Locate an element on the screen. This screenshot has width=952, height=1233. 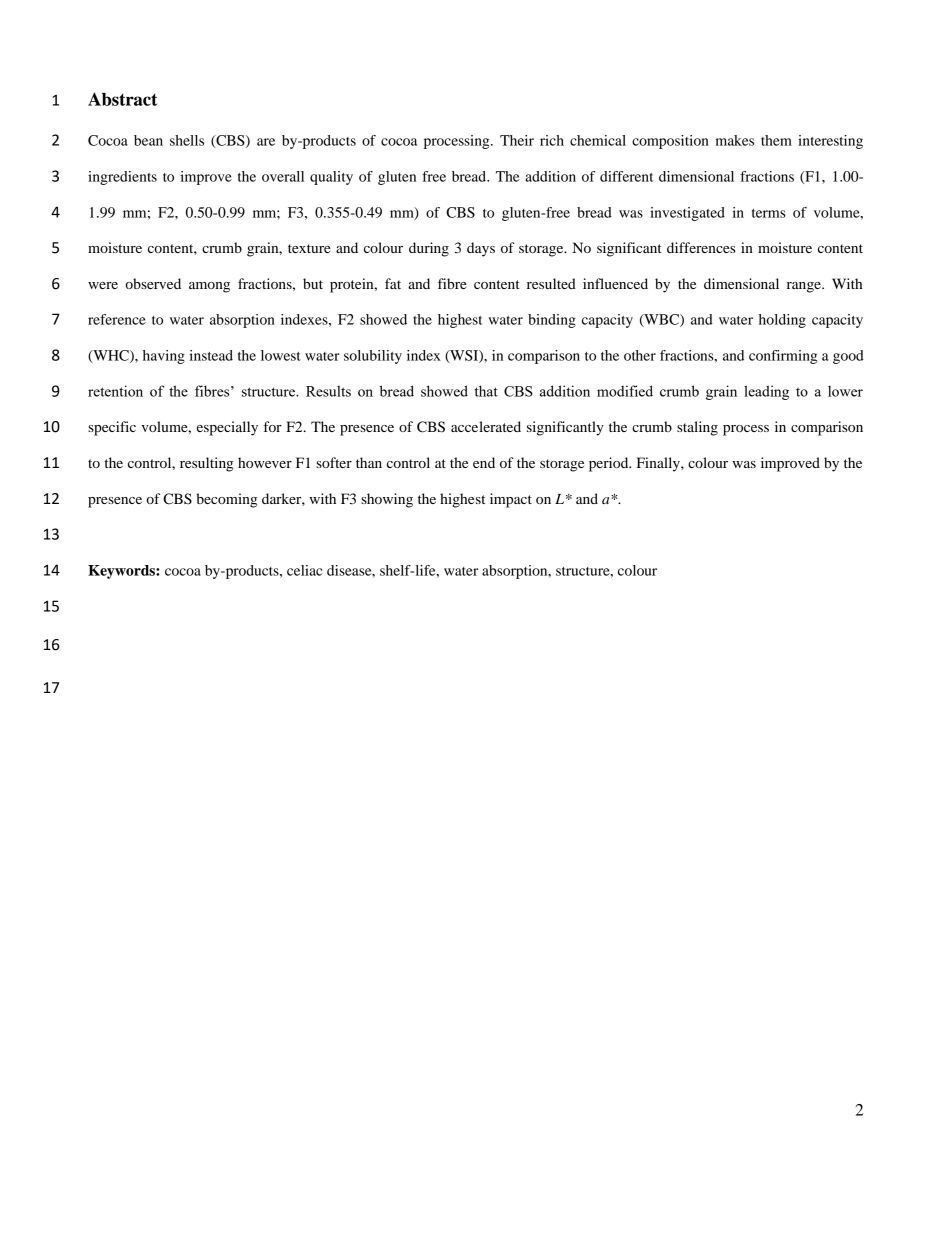
them is located at coordinates (776, 140).
